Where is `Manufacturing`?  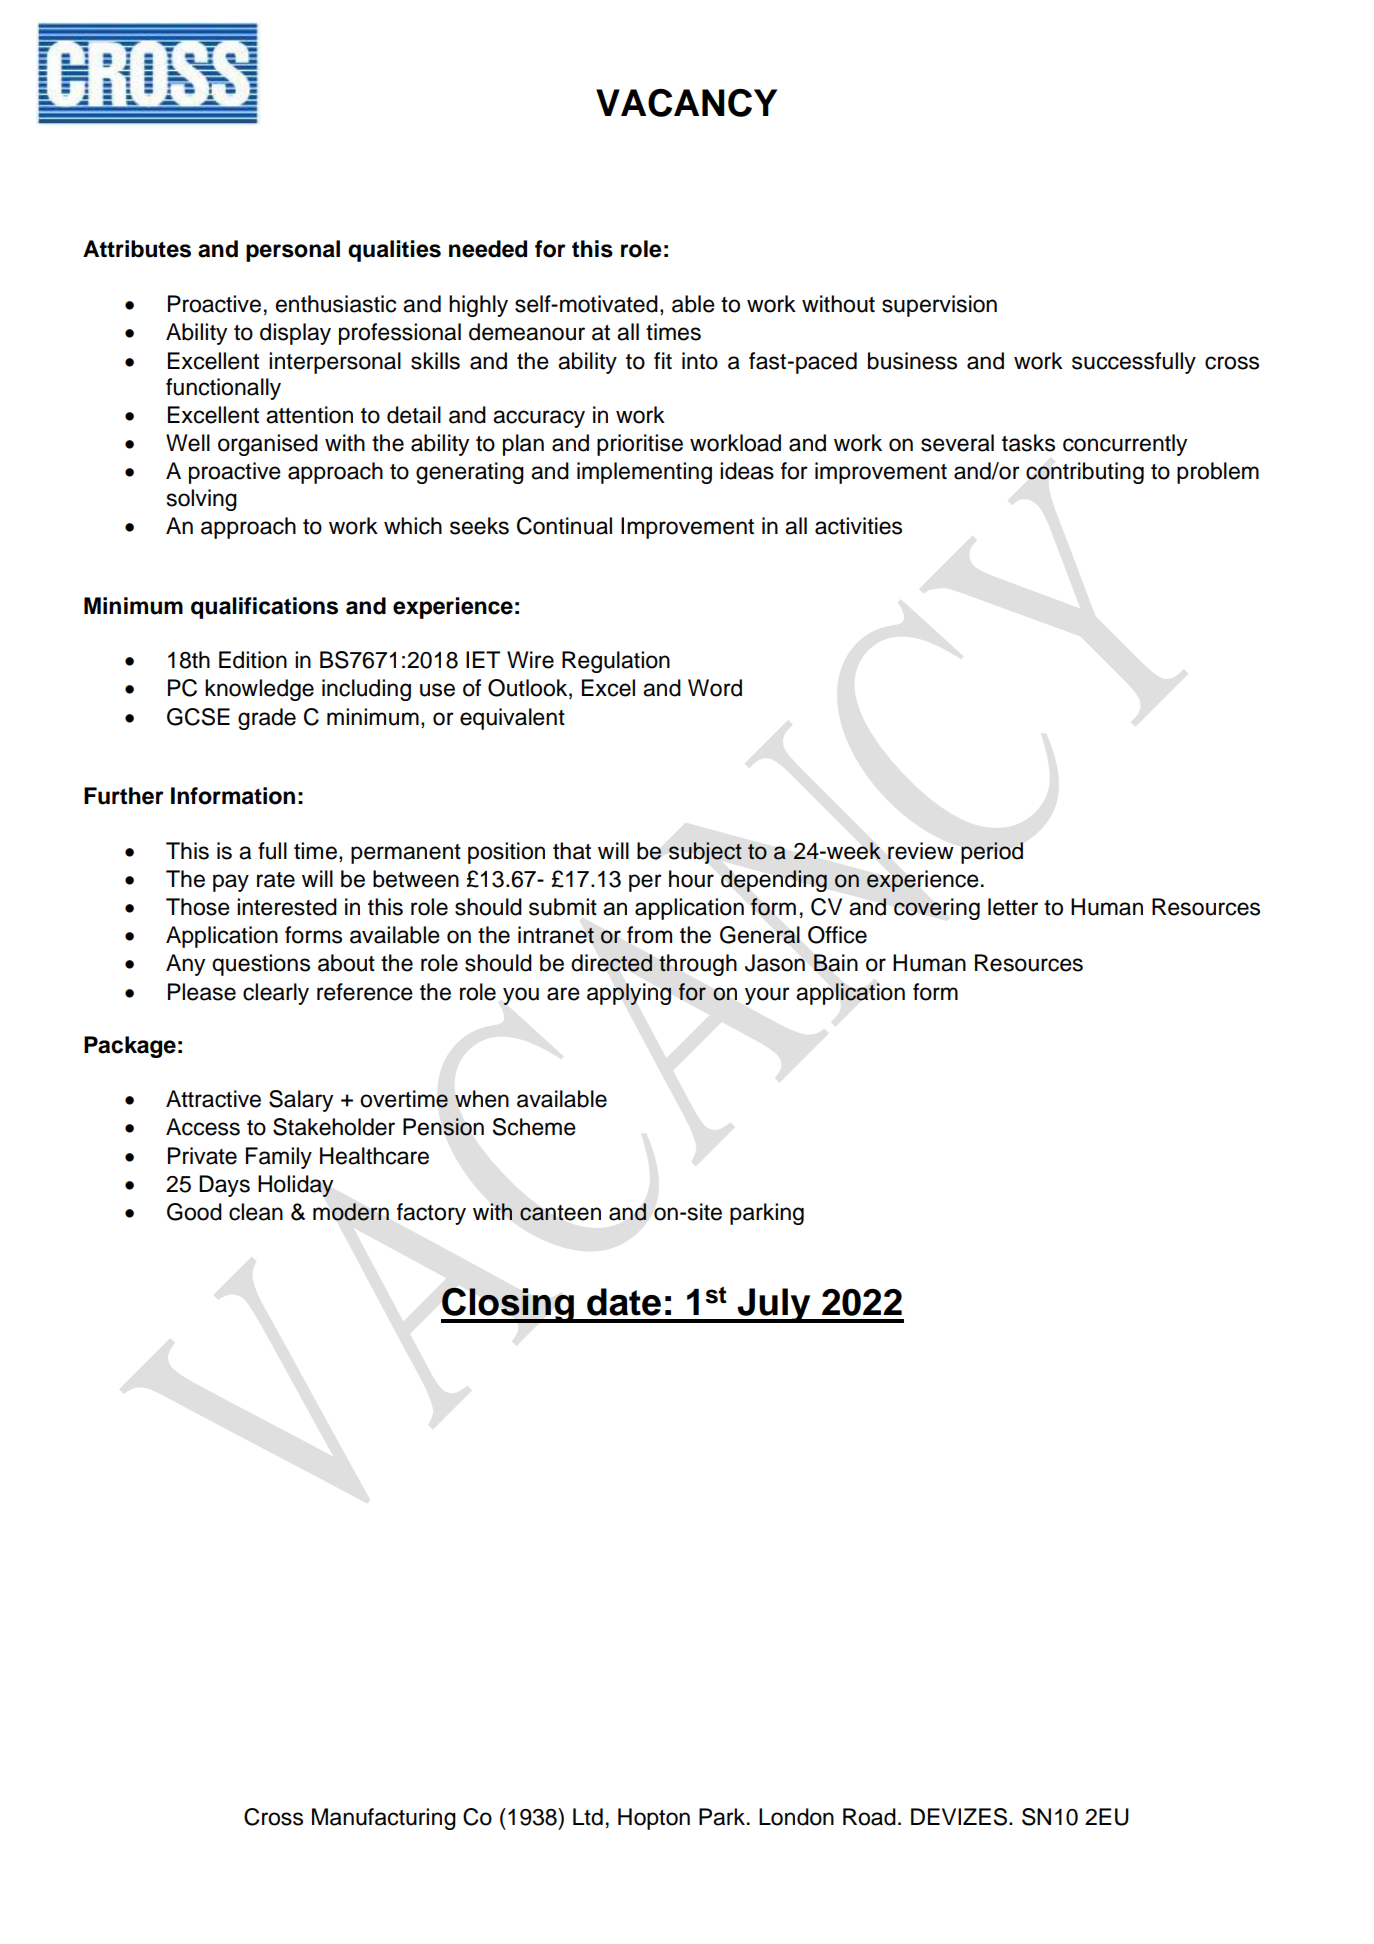
Manufacturing is located at coordinates (384, 1819).
